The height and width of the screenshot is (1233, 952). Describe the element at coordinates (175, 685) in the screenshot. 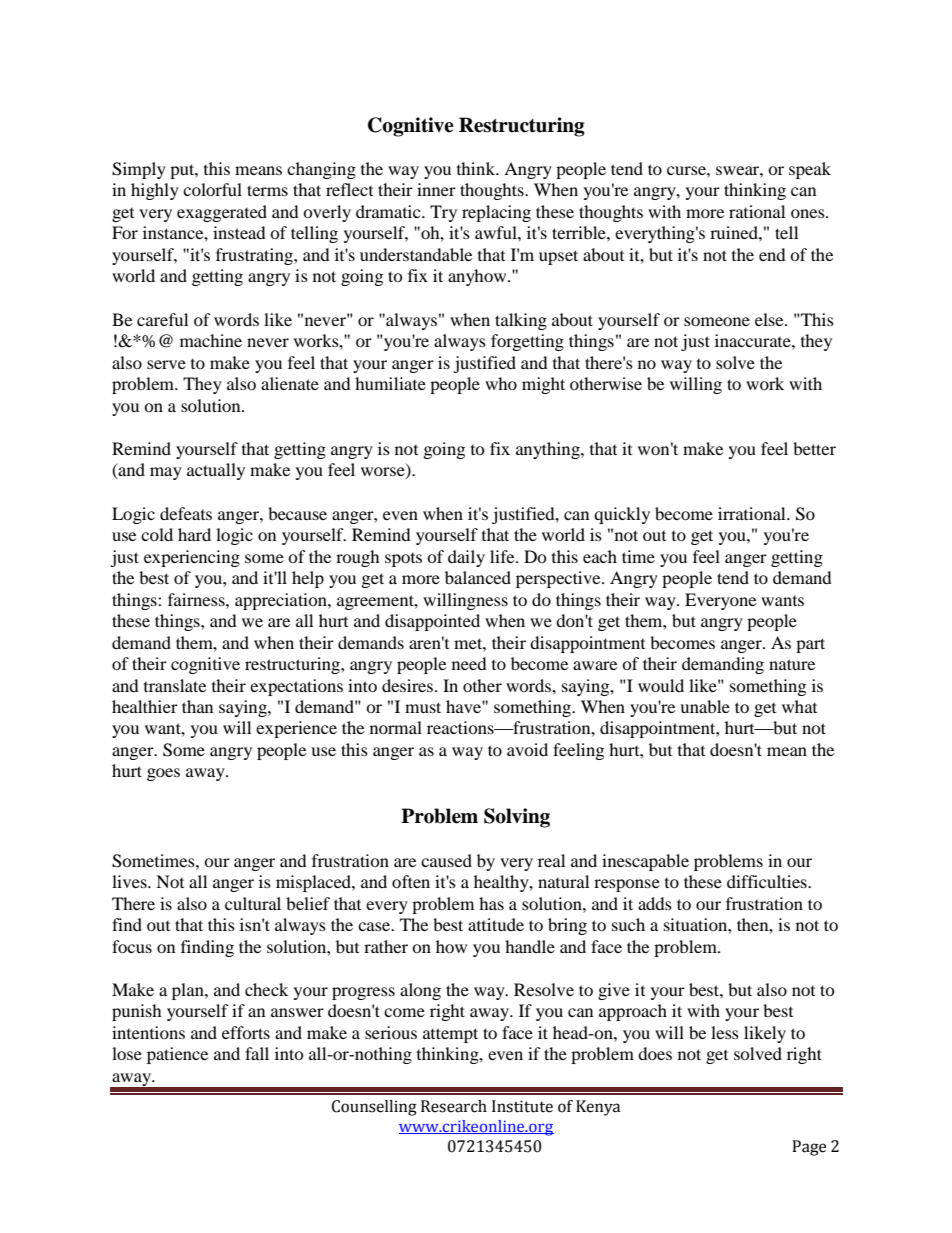

I see `translate` at that location.
